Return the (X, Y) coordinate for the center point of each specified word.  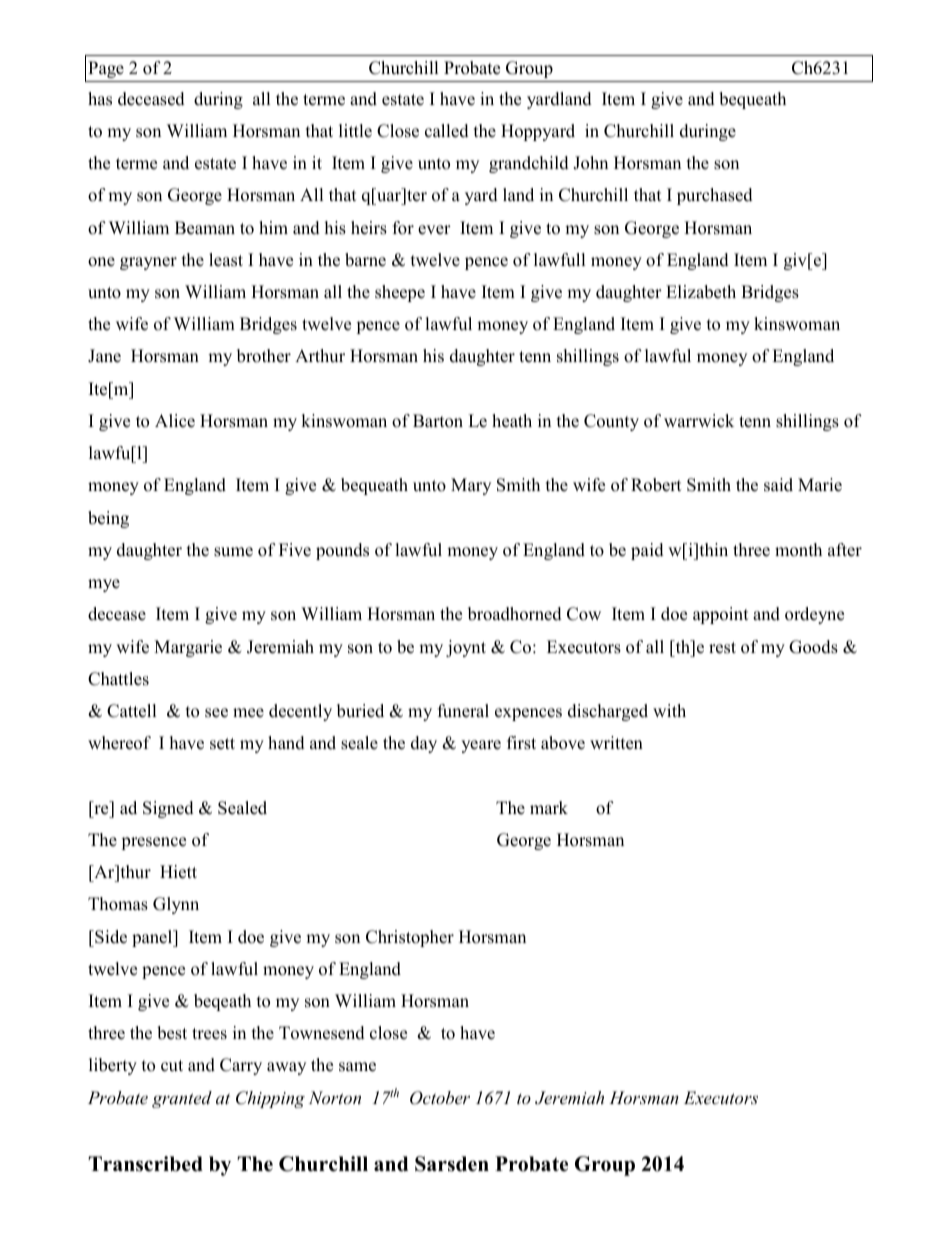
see (216, 713)
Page (106, 69)
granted (182, 1099)
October (440, 1098)
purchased (715, 196)
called (447, 131)
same (357, 1067)
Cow (584, 614)
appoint (721, 615)
